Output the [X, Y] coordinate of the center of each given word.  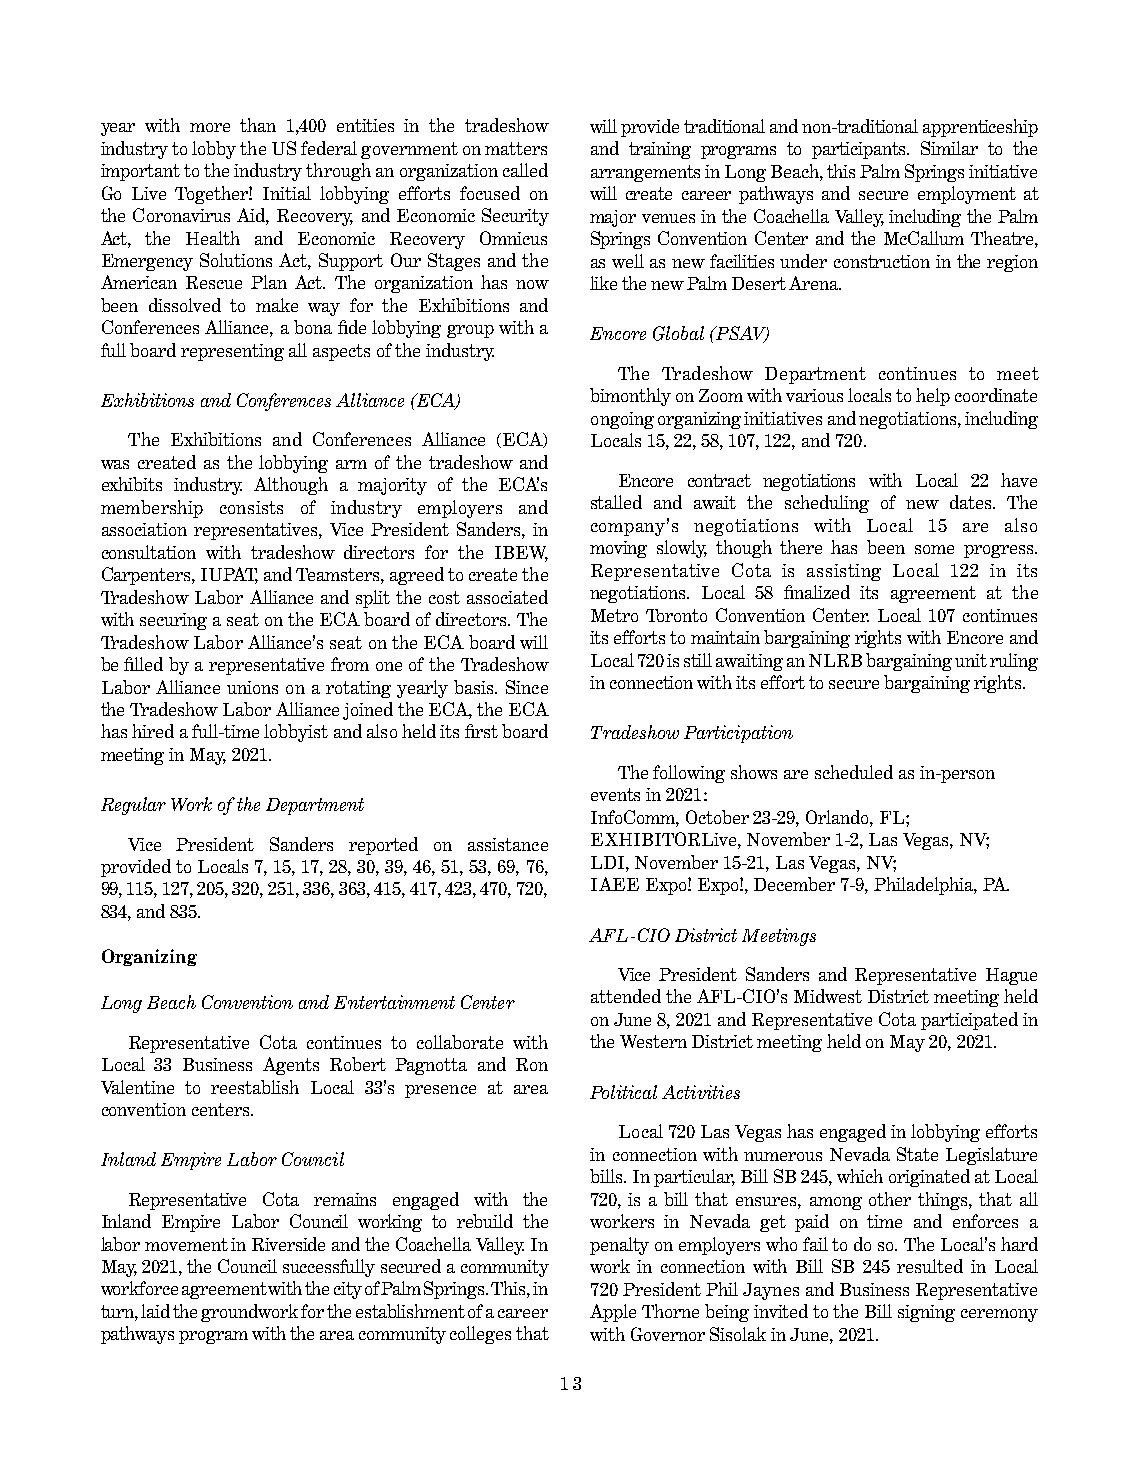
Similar [949, 148]
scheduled [854, 772]
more [210, 127]
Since [527, 687]
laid [155, 1311]
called [525, 170]
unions [252, 687]
